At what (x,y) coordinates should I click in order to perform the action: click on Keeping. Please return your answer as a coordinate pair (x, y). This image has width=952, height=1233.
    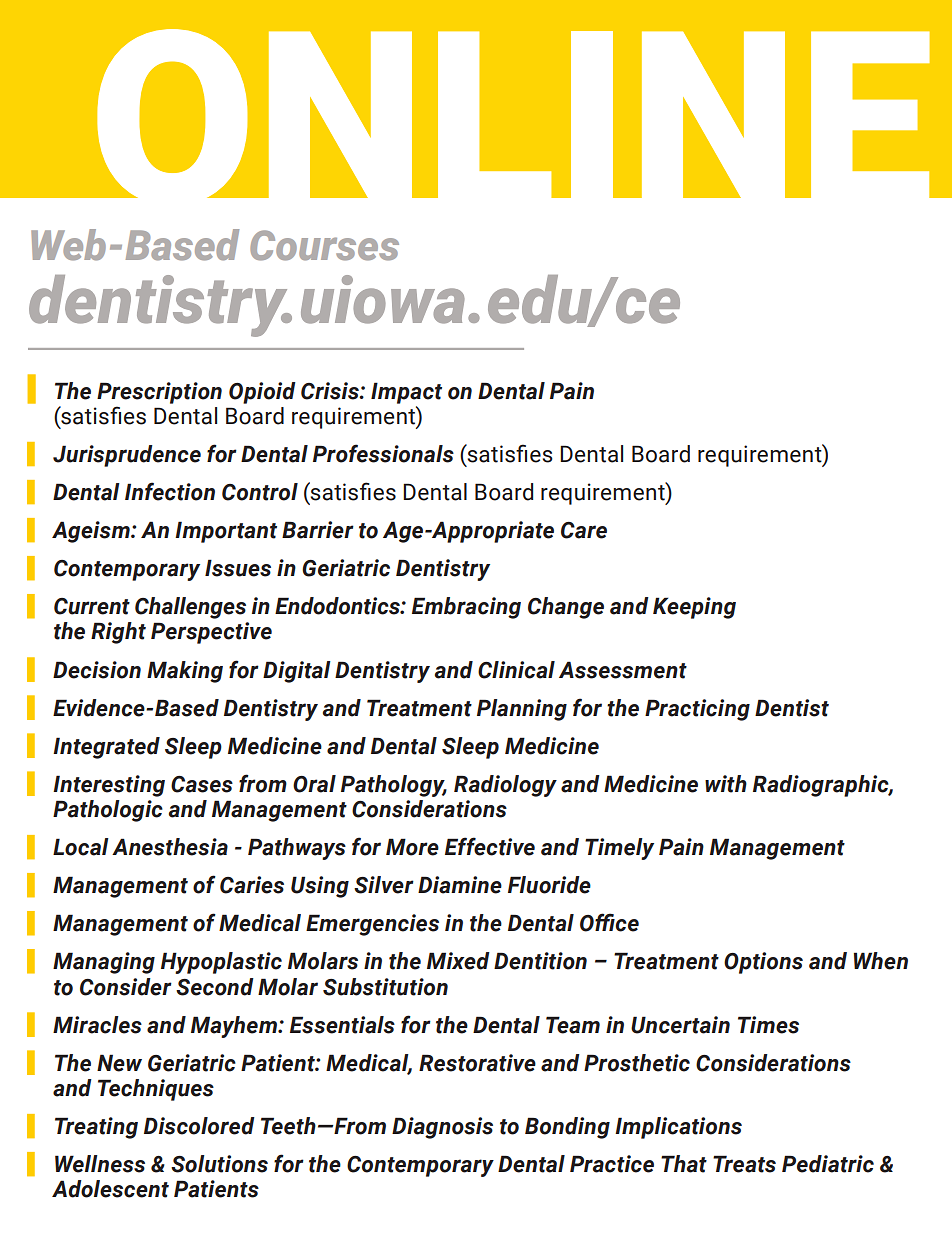
    Looking at the image, I should click on (694, 608).
